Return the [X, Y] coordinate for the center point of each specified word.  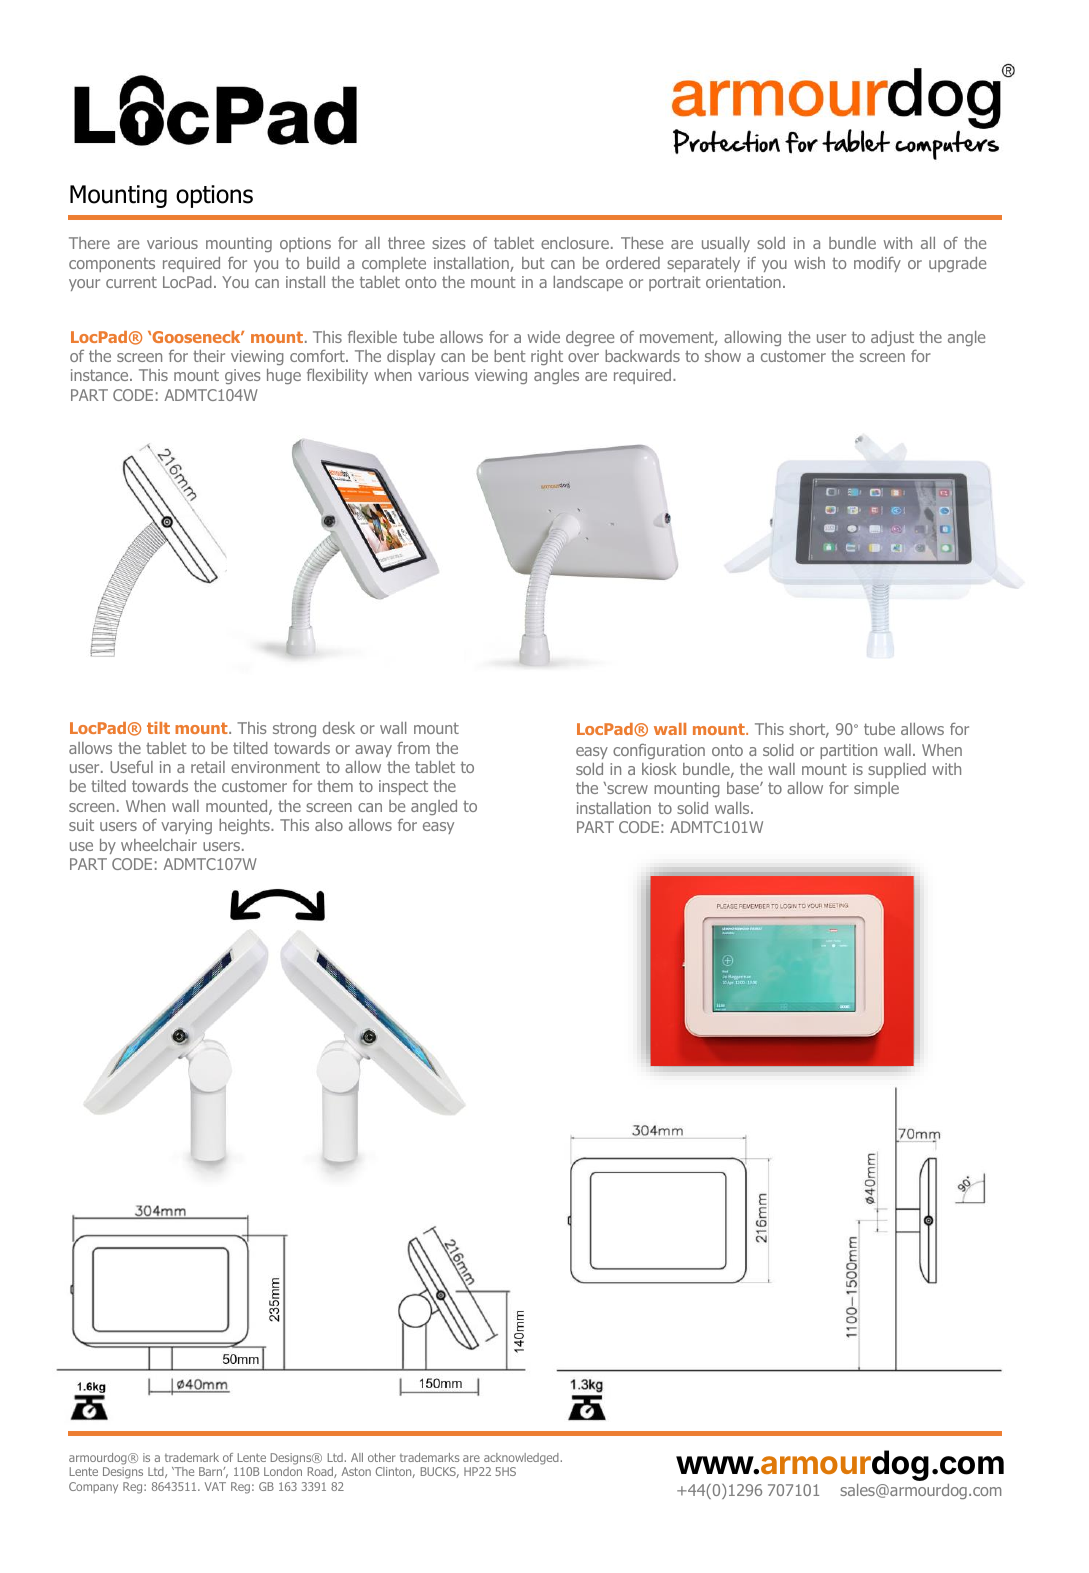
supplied [897, 770]
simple [876, 789]
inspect [403, 787]
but [533, 263]
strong [294, 729]
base [744, 788]
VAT [215, 1486]
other [381, 1457]
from [413, 748]
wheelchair [159, 845]
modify [877, 264]
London [283, 1471]
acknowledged [521, 1459]
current [131, 282]
